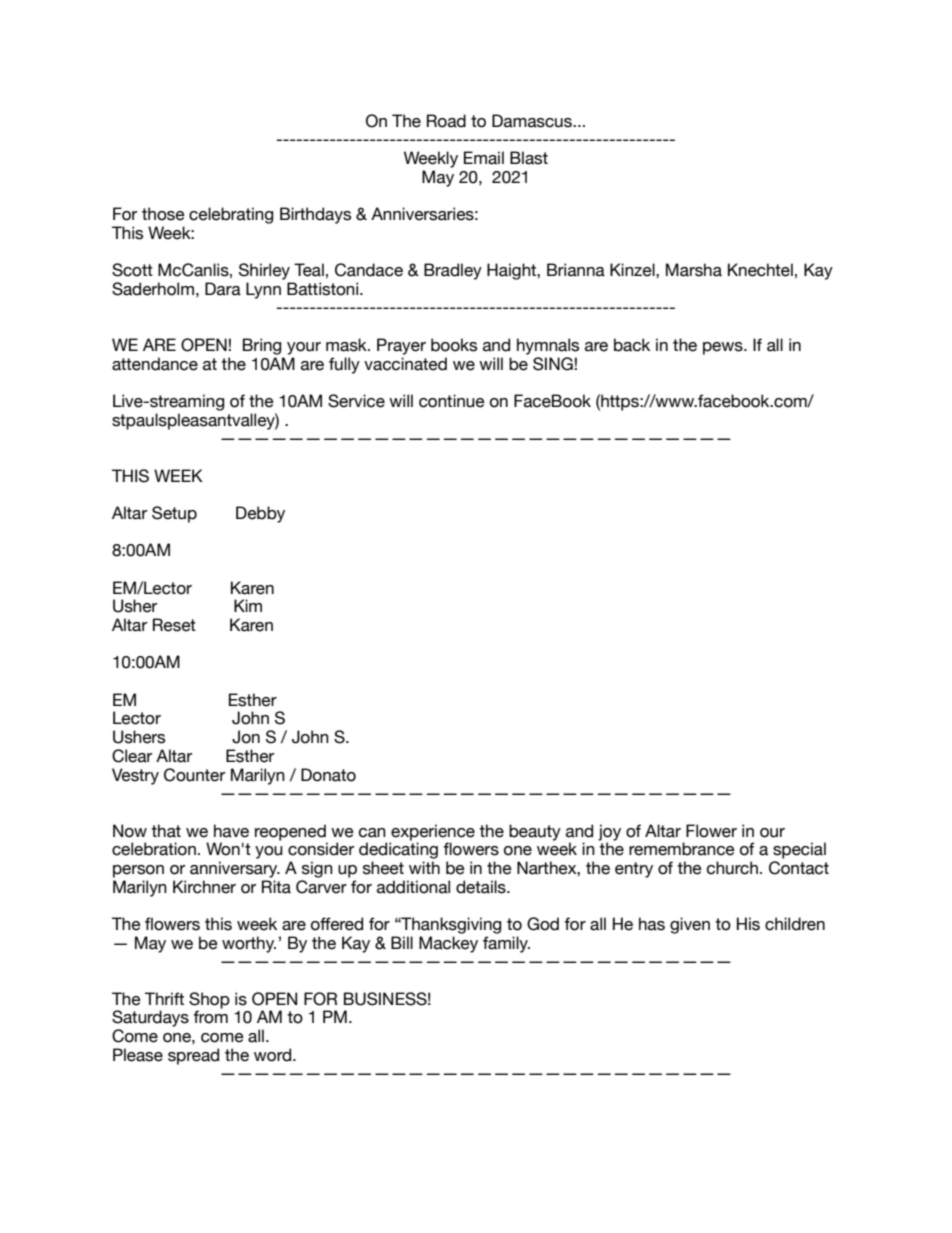  What do you see at coordinates (724, 348) in the screenshot?
I see `pews` at bounding box center [724, 348].
